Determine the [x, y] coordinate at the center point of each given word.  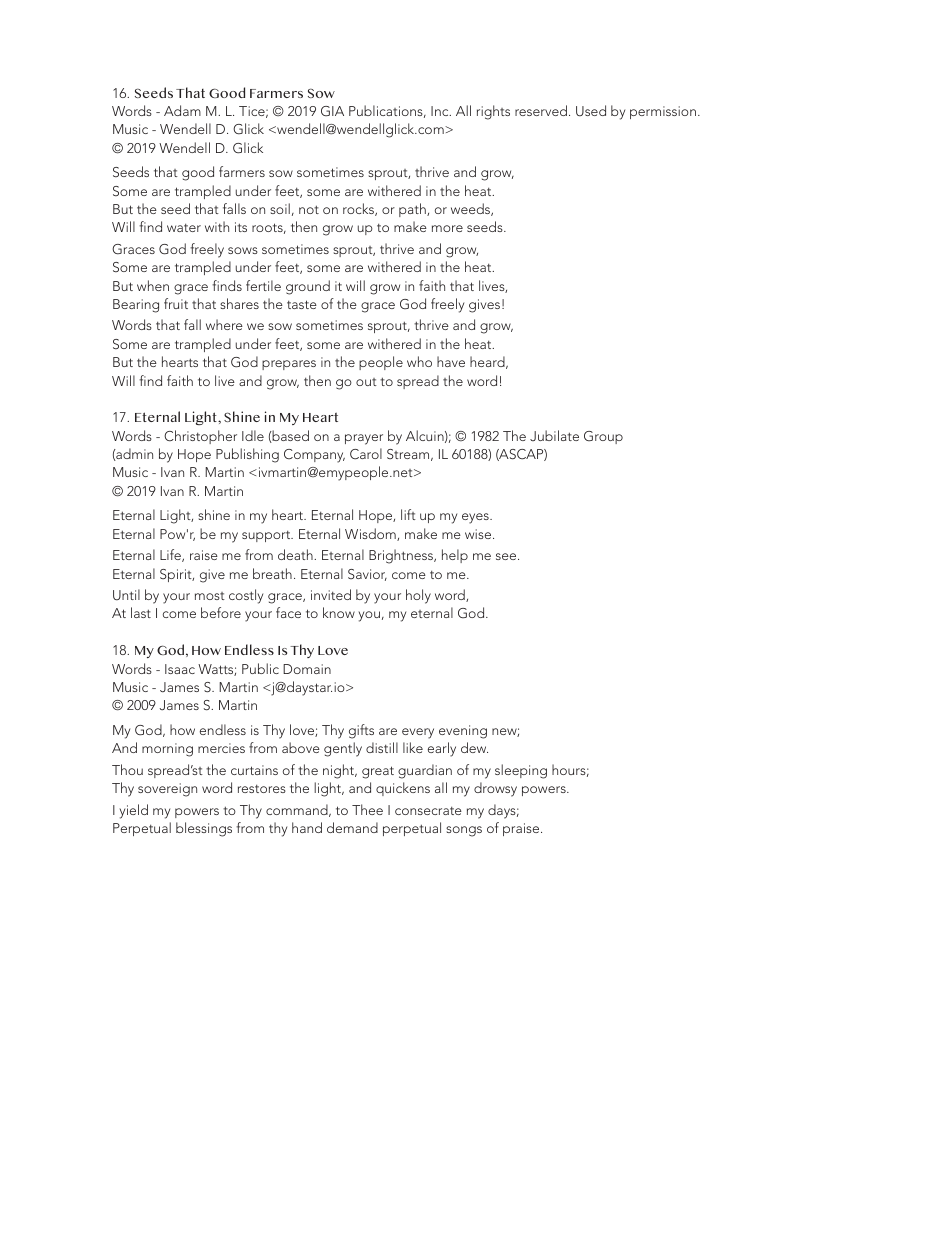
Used [591, 111]
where [224, 324]
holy [418, 596]
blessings [204, 829]
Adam [182, 110]
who [419, 361]
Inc [441, 111]
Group [603, 437]
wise [479, 534]
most [210, 596]
